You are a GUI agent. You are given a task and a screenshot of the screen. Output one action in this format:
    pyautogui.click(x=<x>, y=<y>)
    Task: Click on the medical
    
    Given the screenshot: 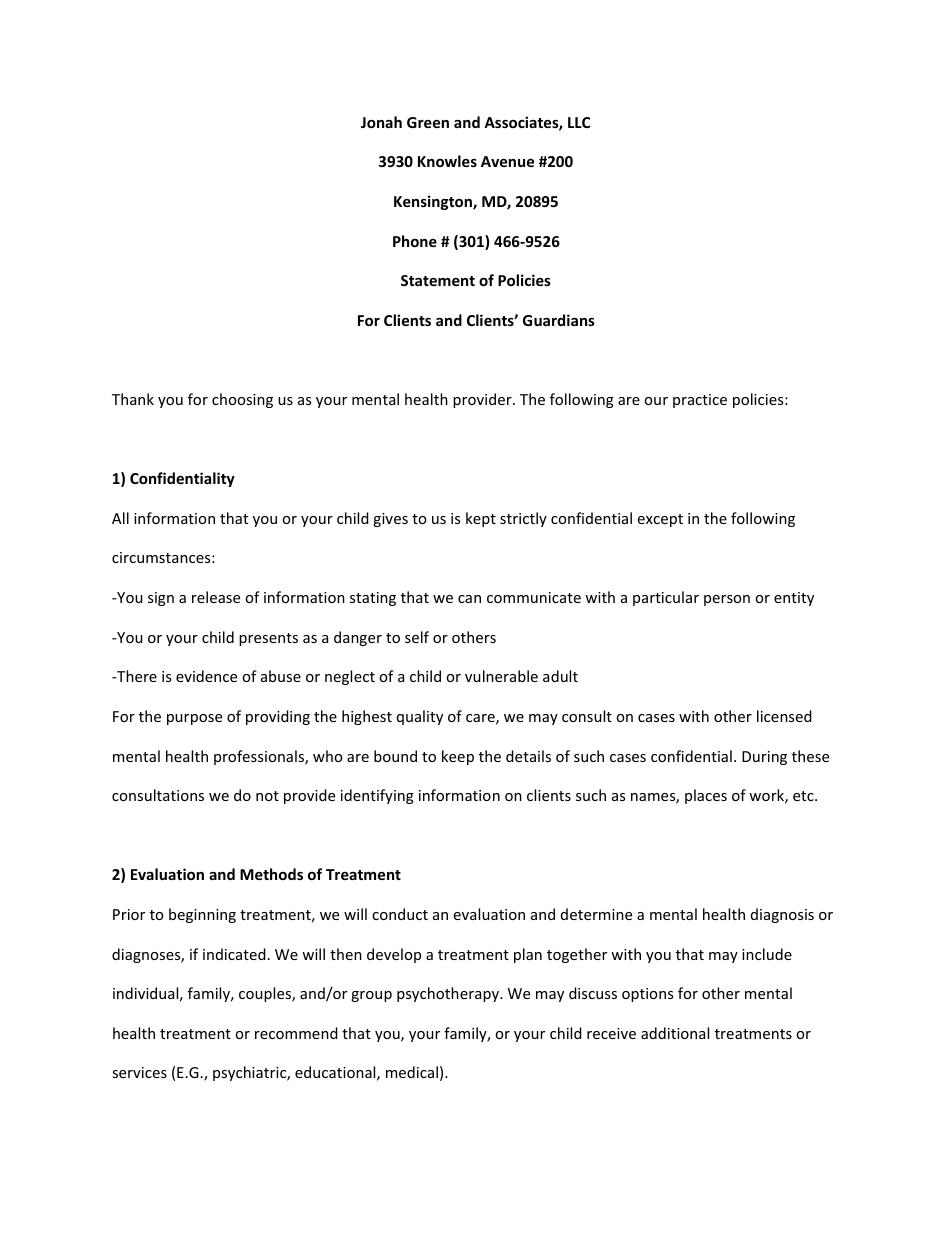 What is the action you would take?
    pyautogui.click(x=412, y=1072)
